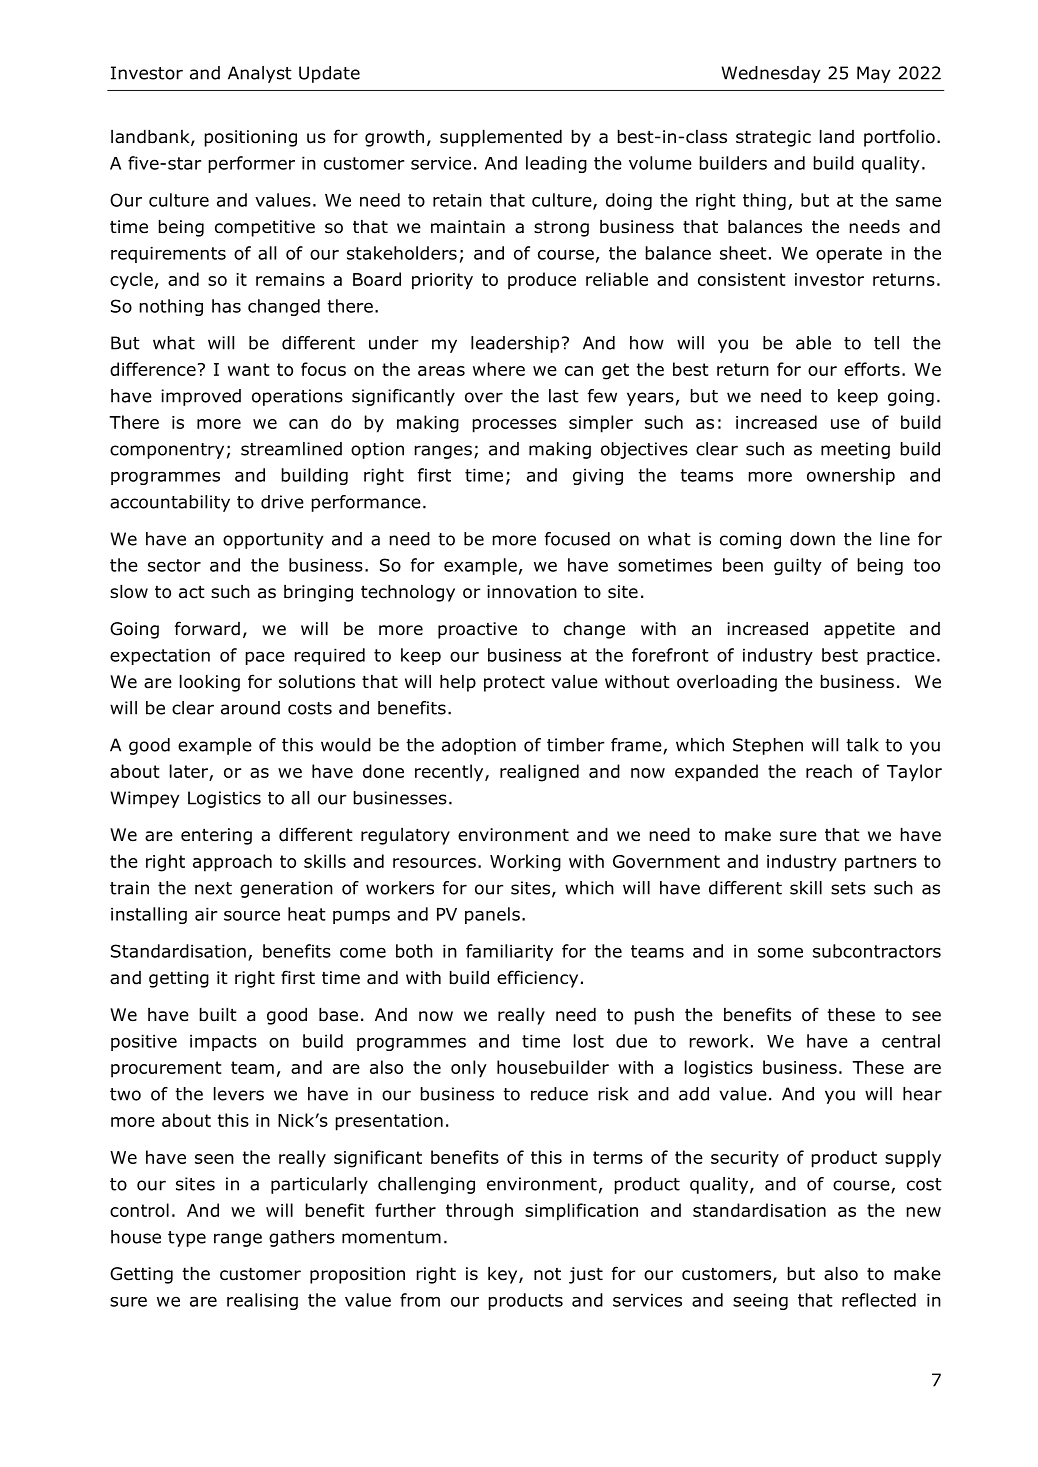 This screenshot has width=1038, height=1467. Describe the element at coordinates (213, 888) in the screenshot. I see `next` at that location.
